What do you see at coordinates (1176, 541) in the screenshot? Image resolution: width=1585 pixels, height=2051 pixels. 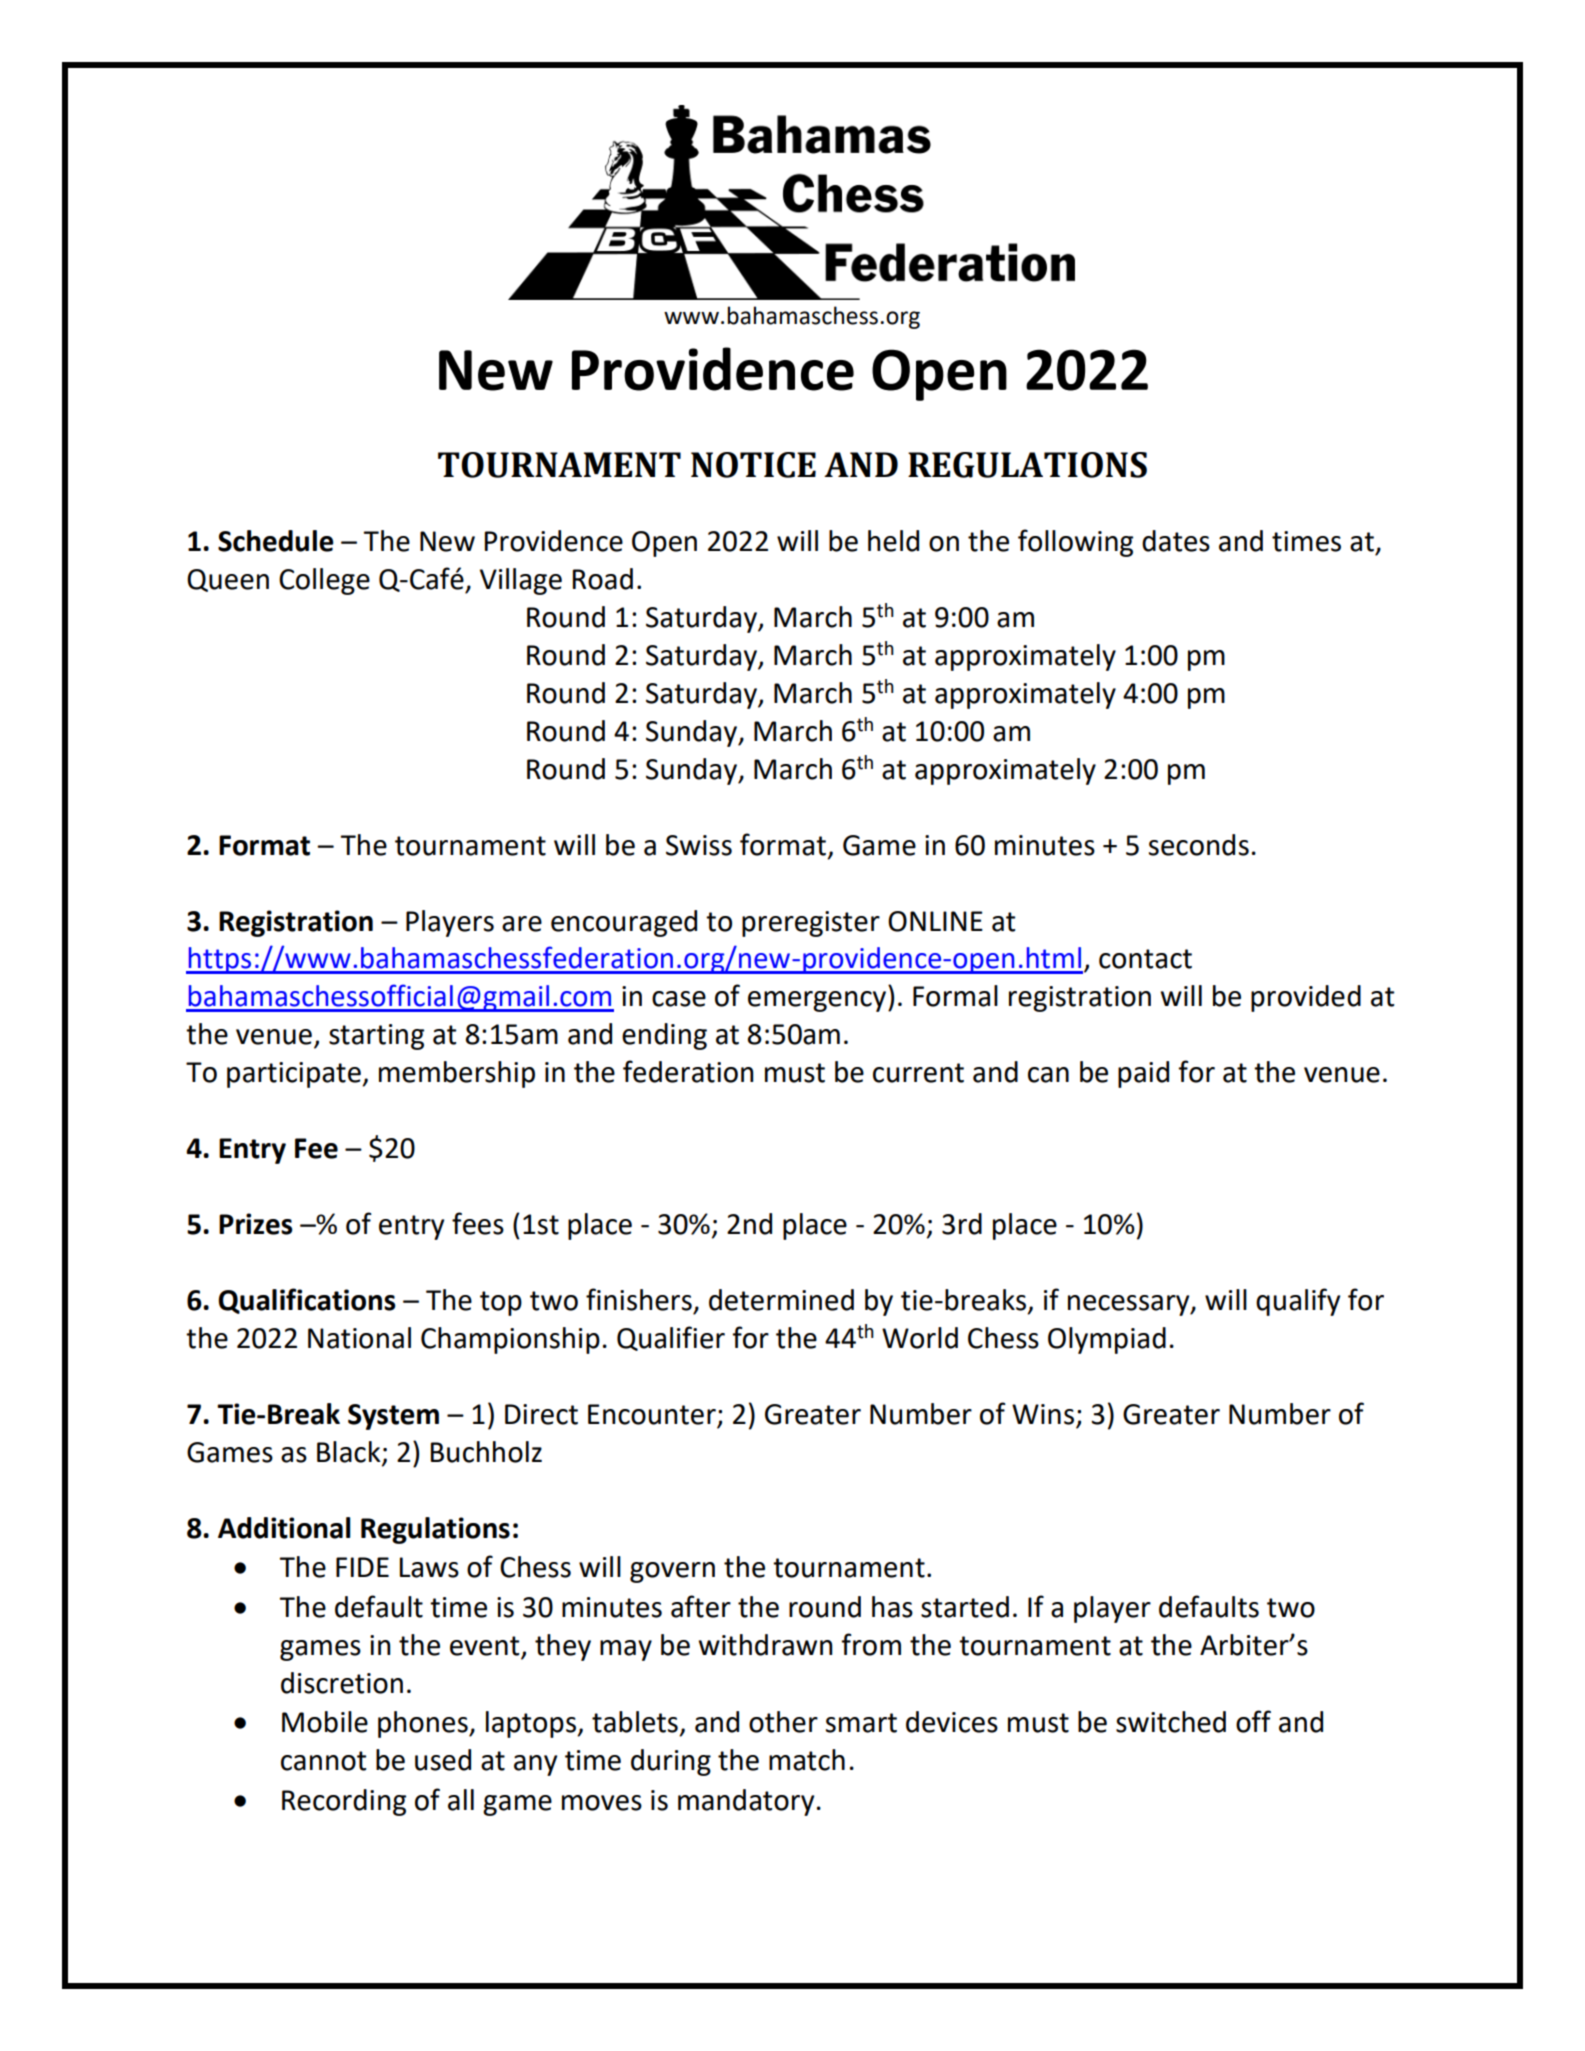 I see `dates` at bounding box center [1176, 541].
